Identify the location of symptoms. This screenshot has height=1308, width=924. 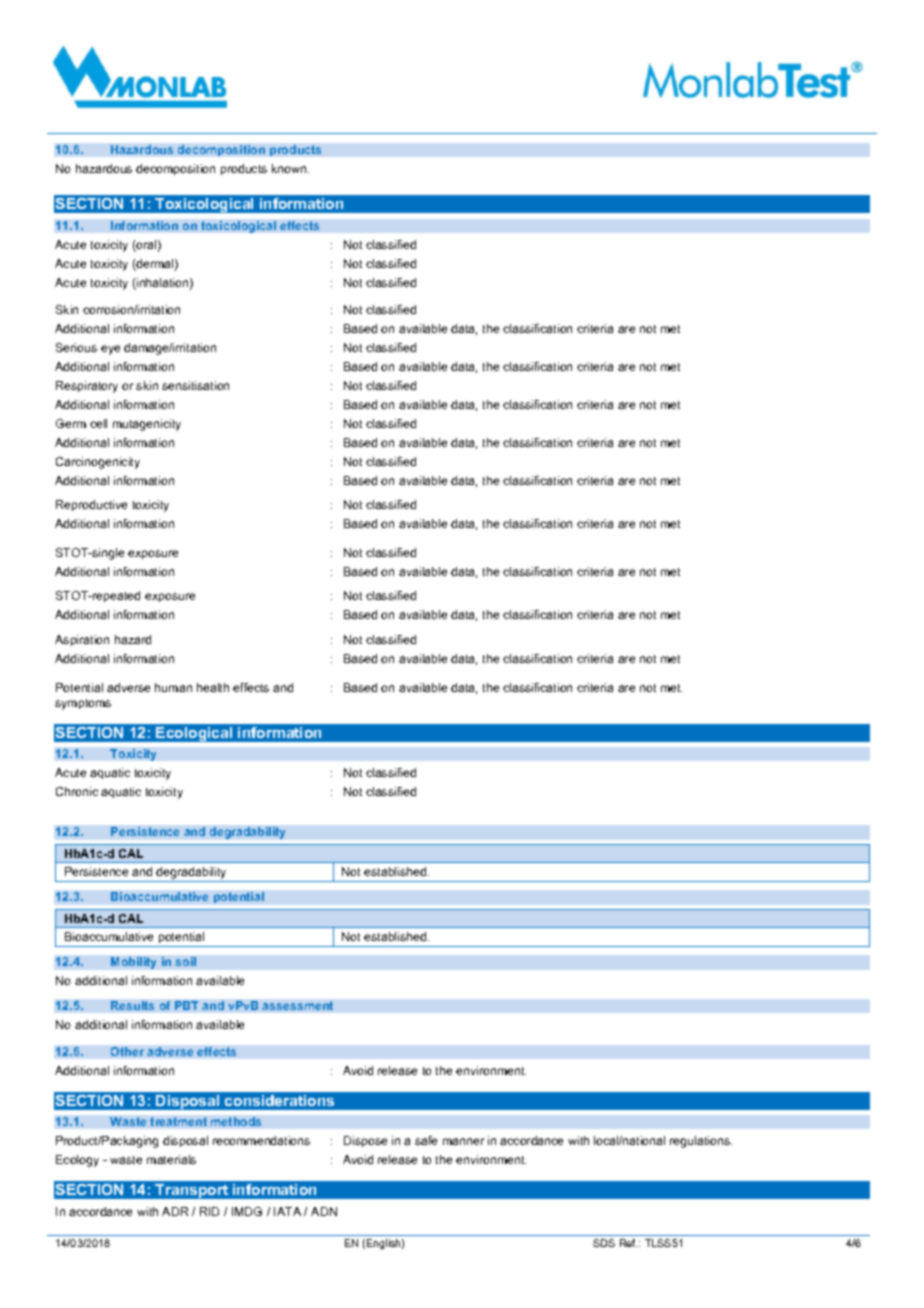
(83, 704).
